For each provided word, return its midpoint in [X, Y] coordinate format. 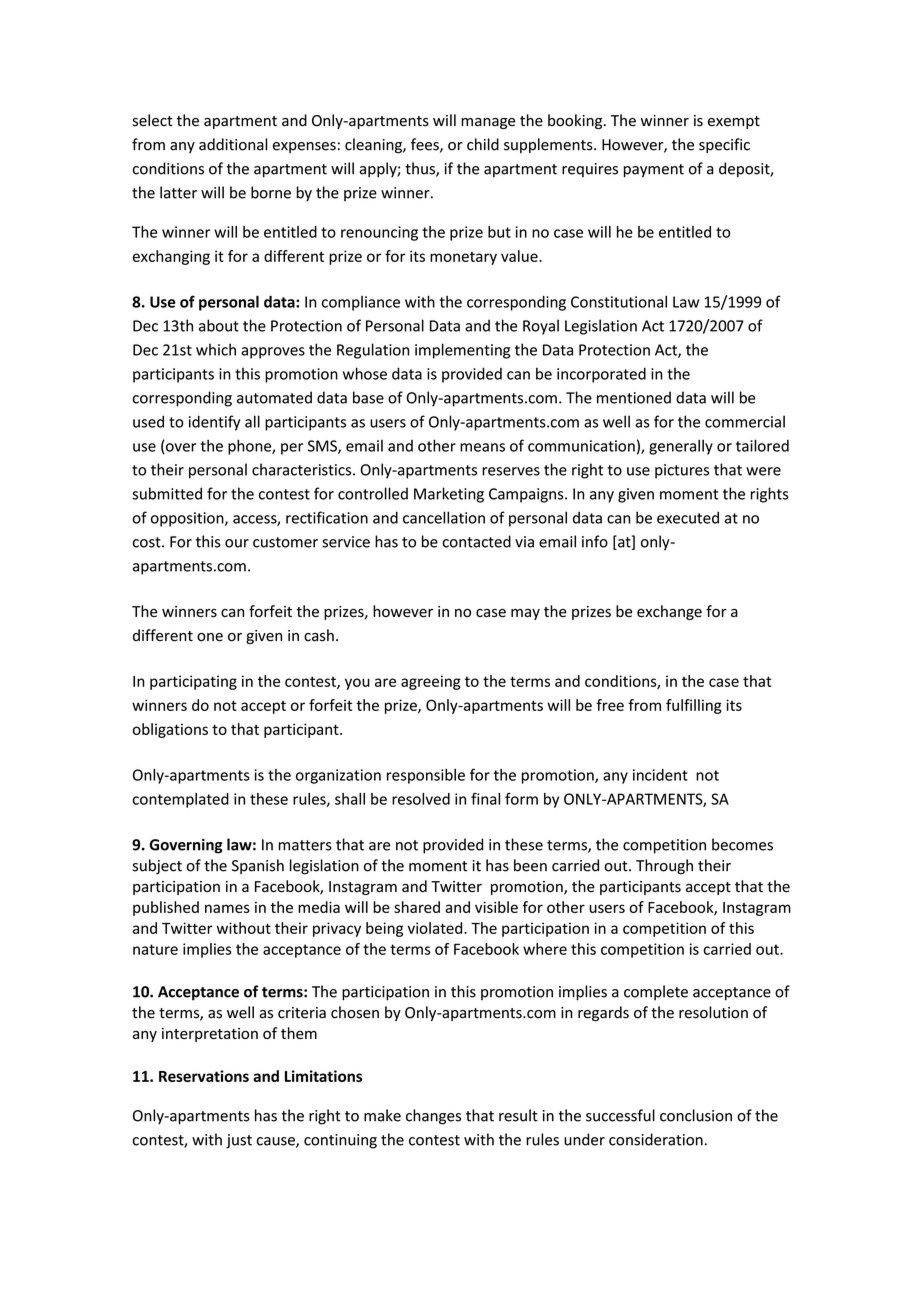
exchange [669, 612]
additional [233, 144]
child [483, 144]
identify [214, 423]
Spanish [258, 866]
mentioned [634, 397]
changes [433, 1117]
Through [664, 867]
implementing [462, 351]
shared [417, 907]
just [239, 1141]
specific [724, 145]
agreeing [431, 682]
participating [193, 682]
